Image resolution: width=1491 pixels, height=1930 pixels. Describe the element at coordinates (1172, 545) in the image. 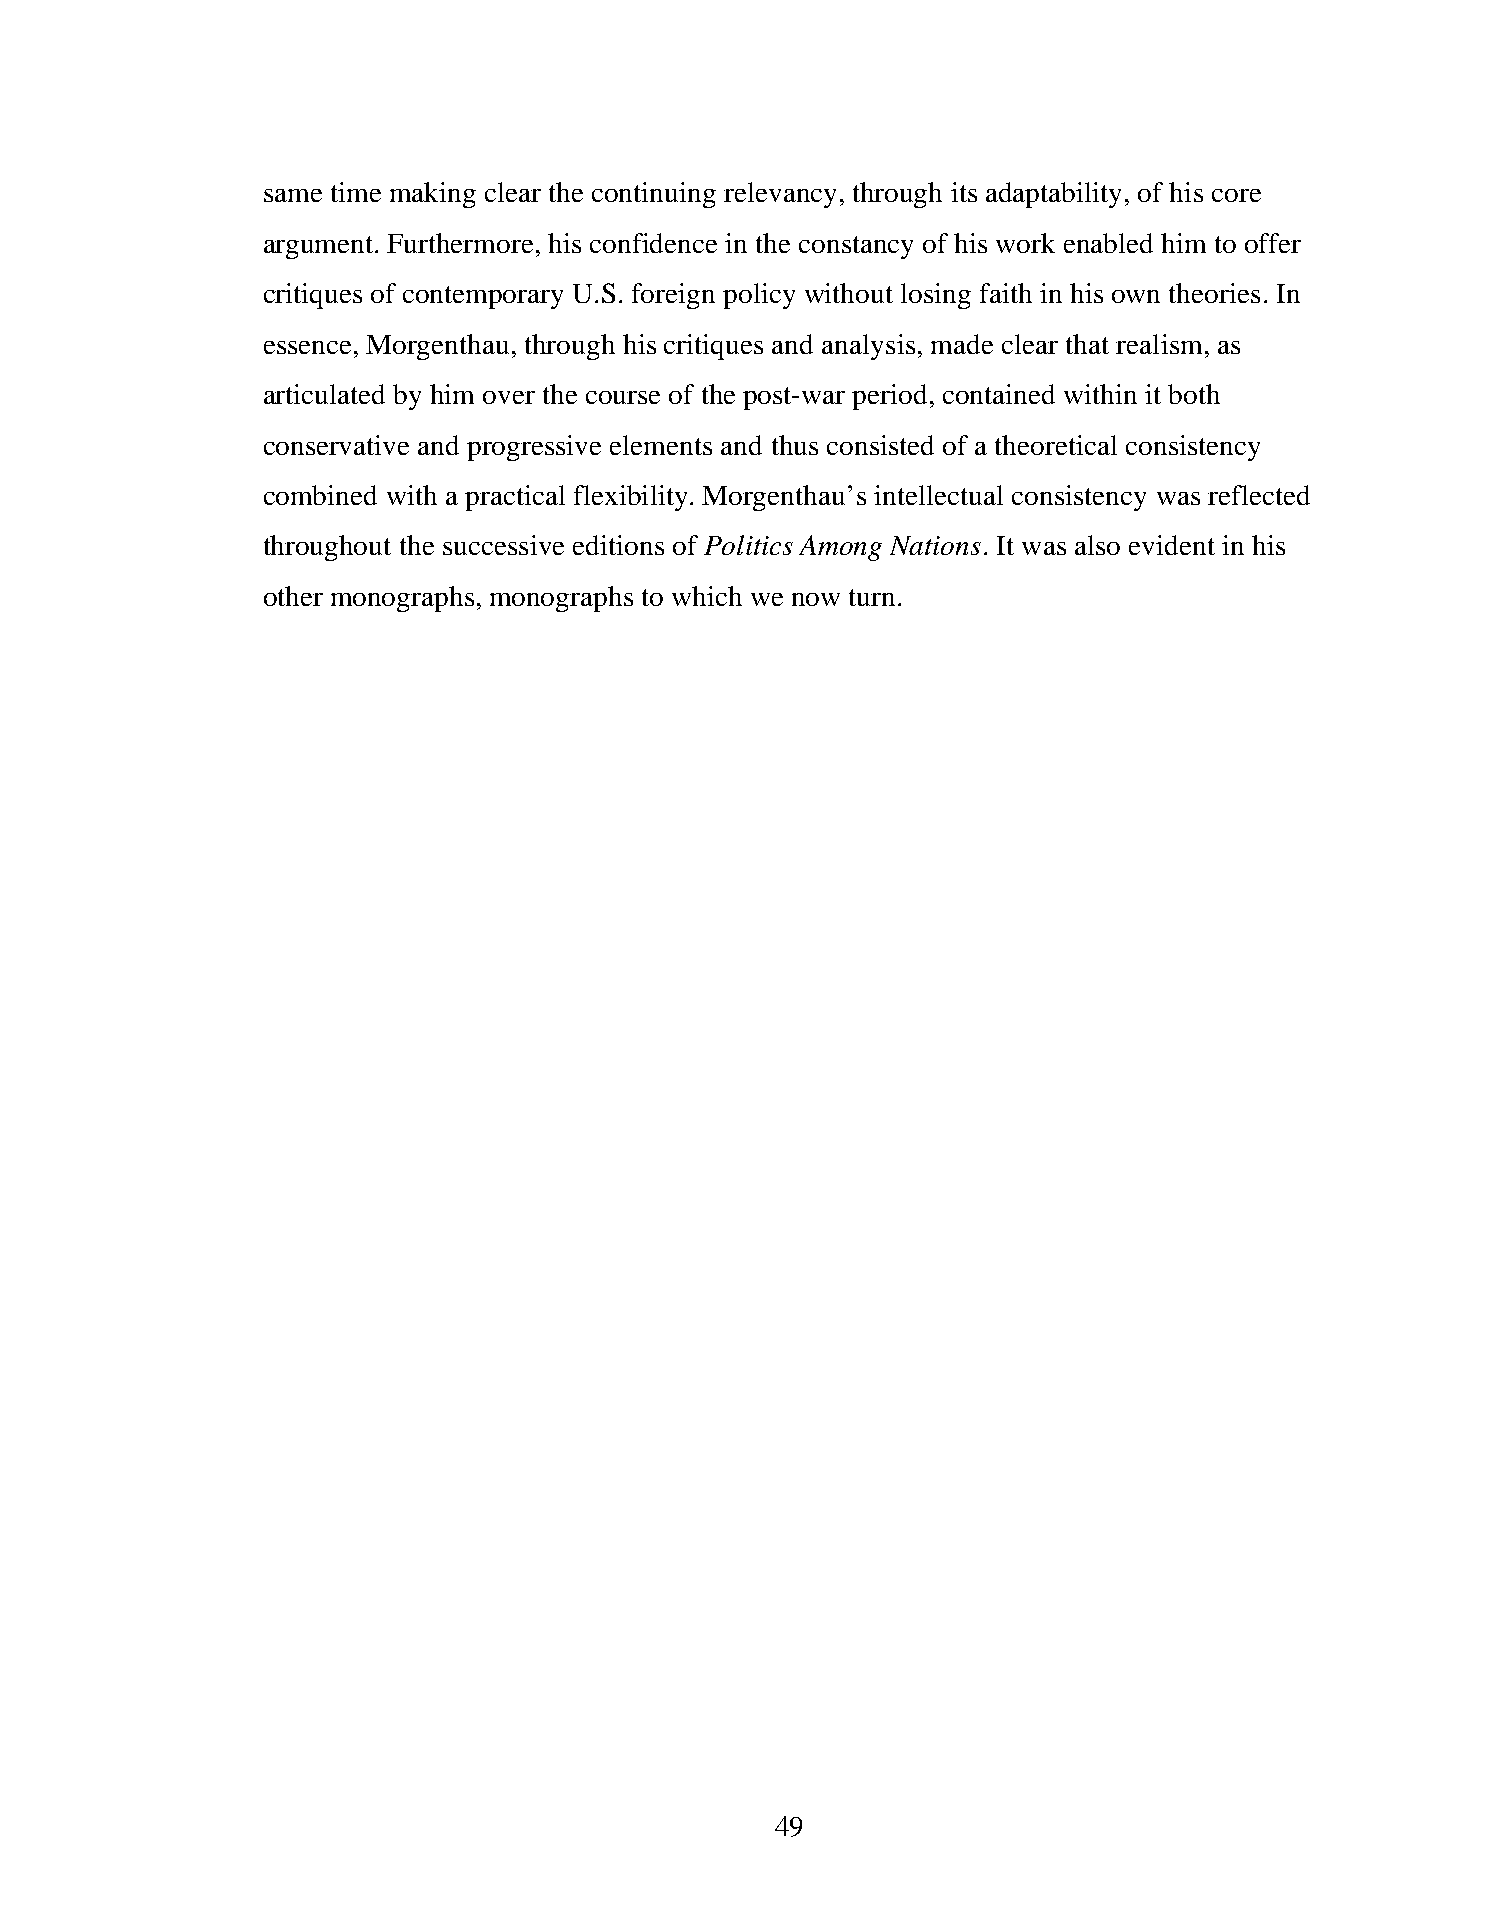

I see `evident` at that location.
